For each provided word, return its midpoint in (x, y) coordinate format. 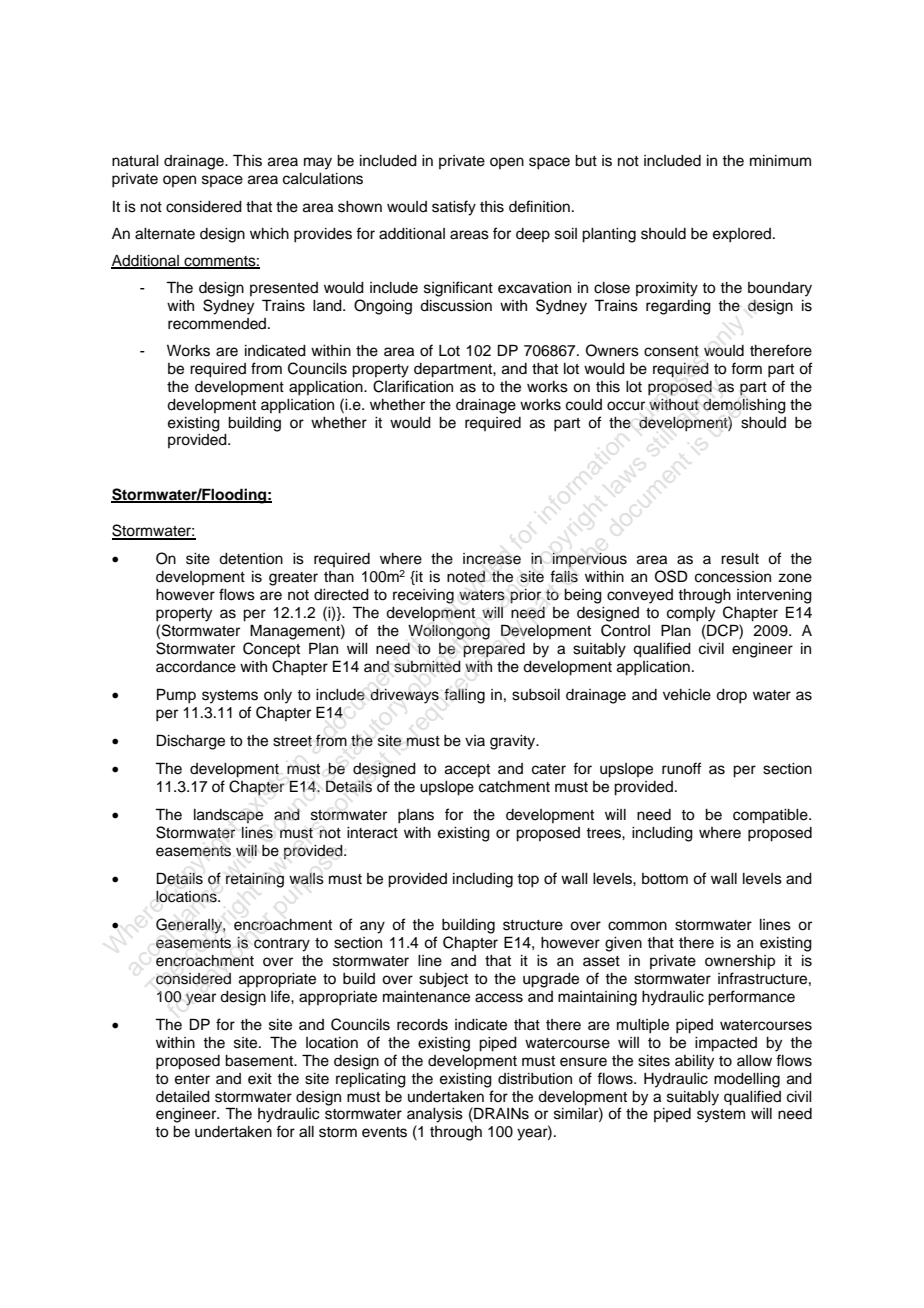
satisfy (454, 208)
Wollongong (449, 632)
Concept (271, 649)
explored (743, 235)
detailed (183, 1097)
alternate (165, 234)
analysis (435, 1115)
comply (691, 614)
